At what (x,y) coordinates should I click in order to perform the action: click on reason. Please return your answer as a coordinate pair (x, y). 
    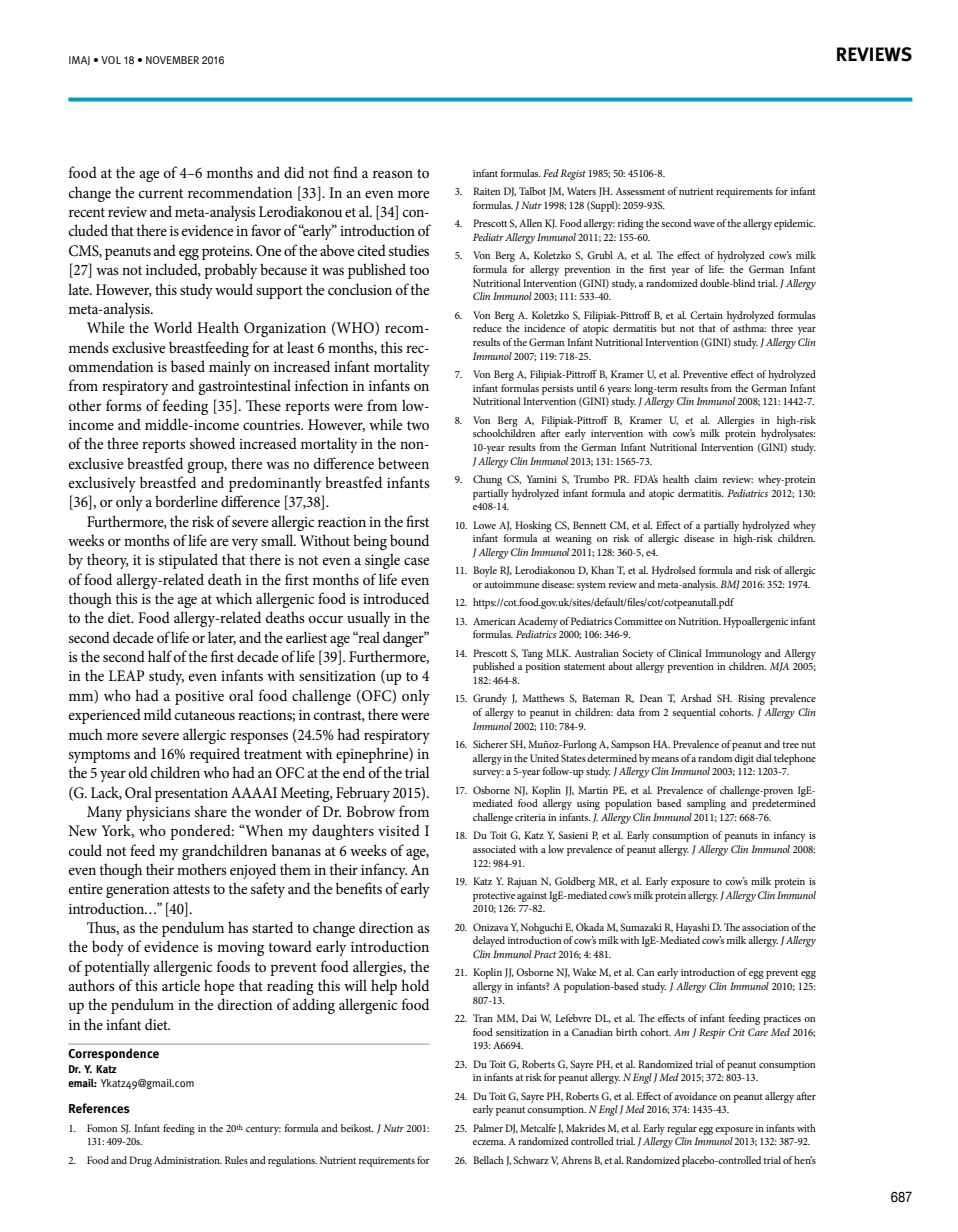
    Looking at the image, I should click on (393, 174).
